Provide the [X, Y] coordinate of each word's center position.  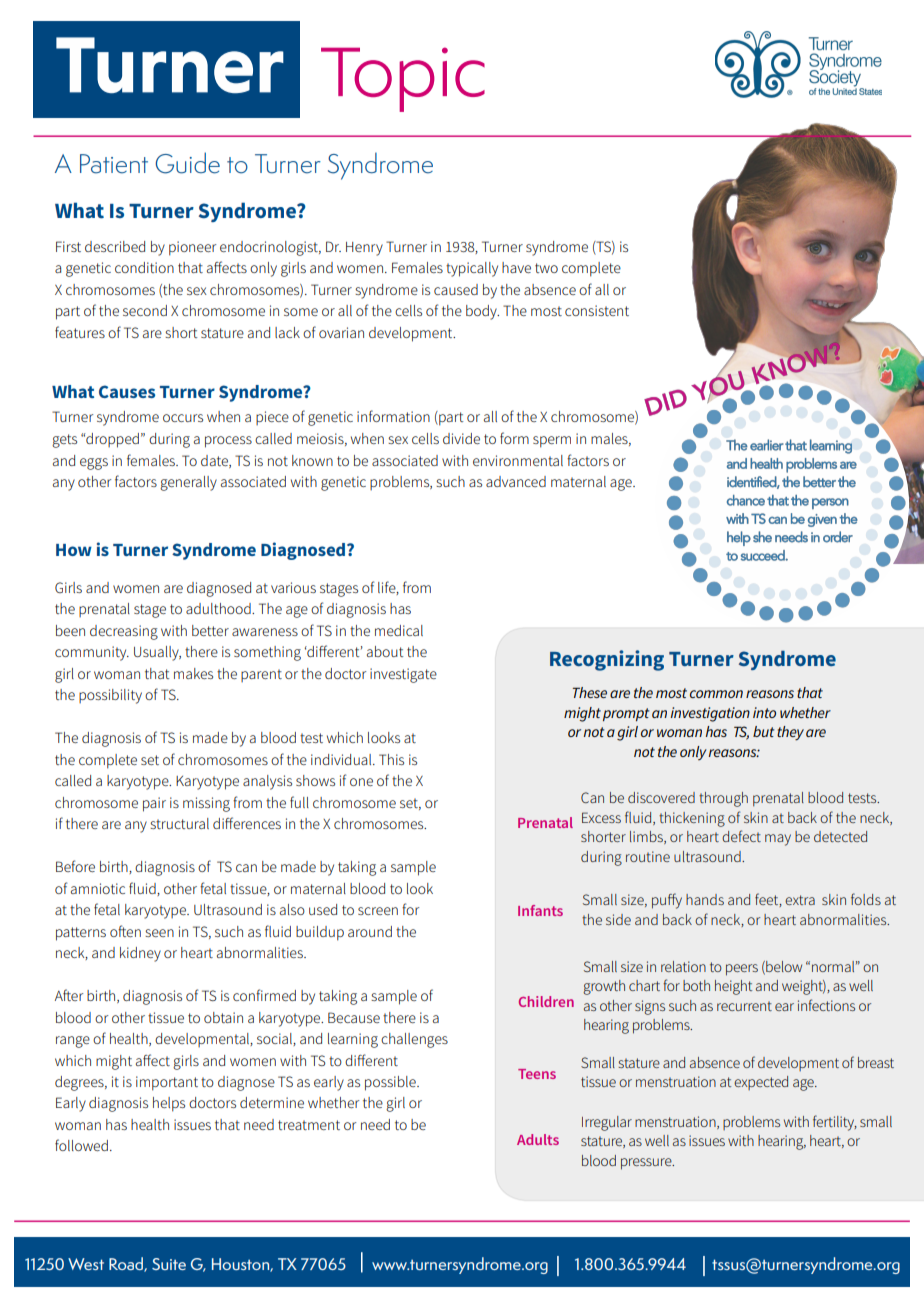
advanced [516, 481]
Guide [187, 163]
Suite [169, 1264]
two [546, 268]
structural [179, 823]
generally [188, 483]
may [778, 840]
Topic [403, 79]
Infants [540, 910]
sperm [552, 442]
